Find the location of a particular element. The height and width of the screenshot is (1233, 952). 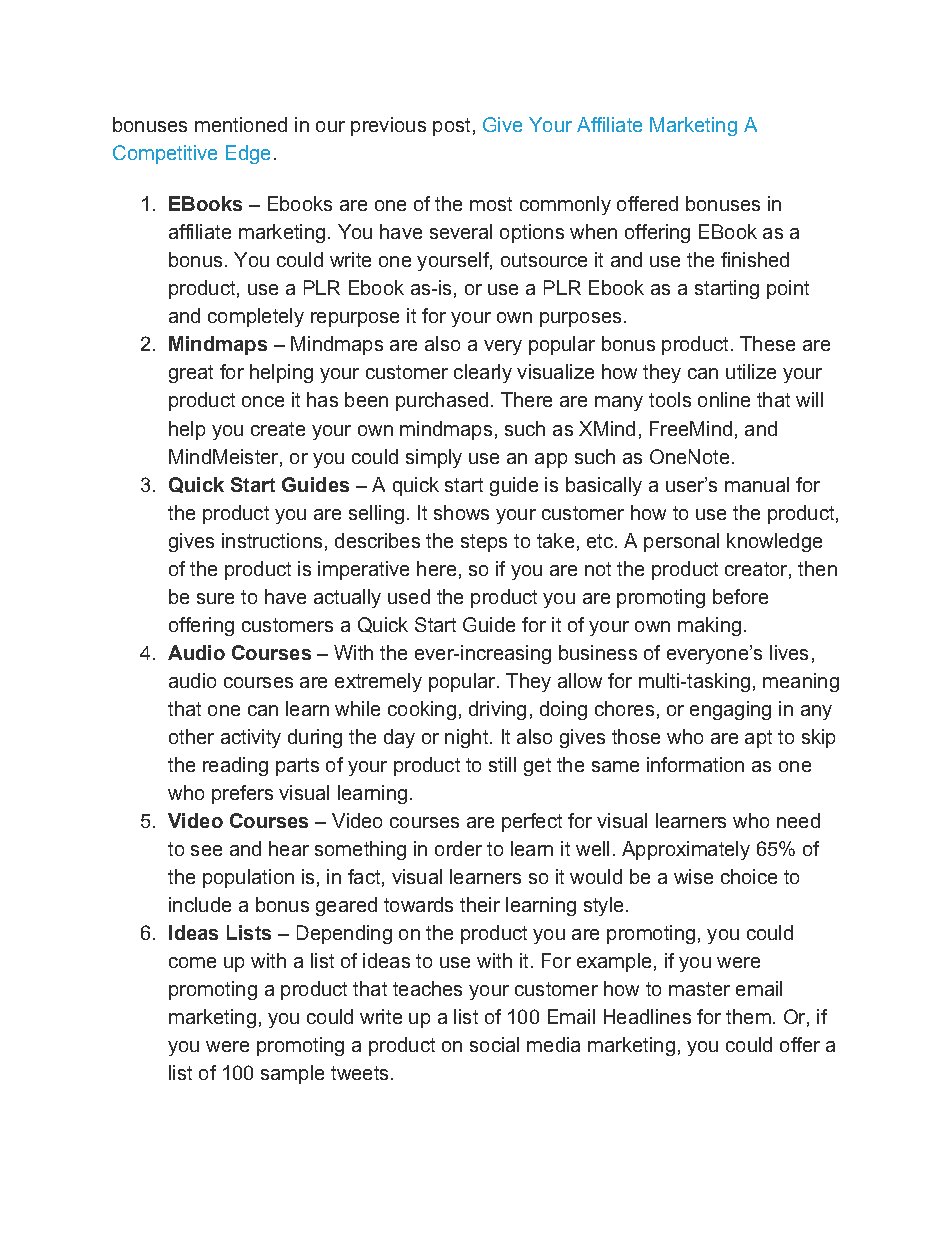

before is located at coordinates (740, 596).
